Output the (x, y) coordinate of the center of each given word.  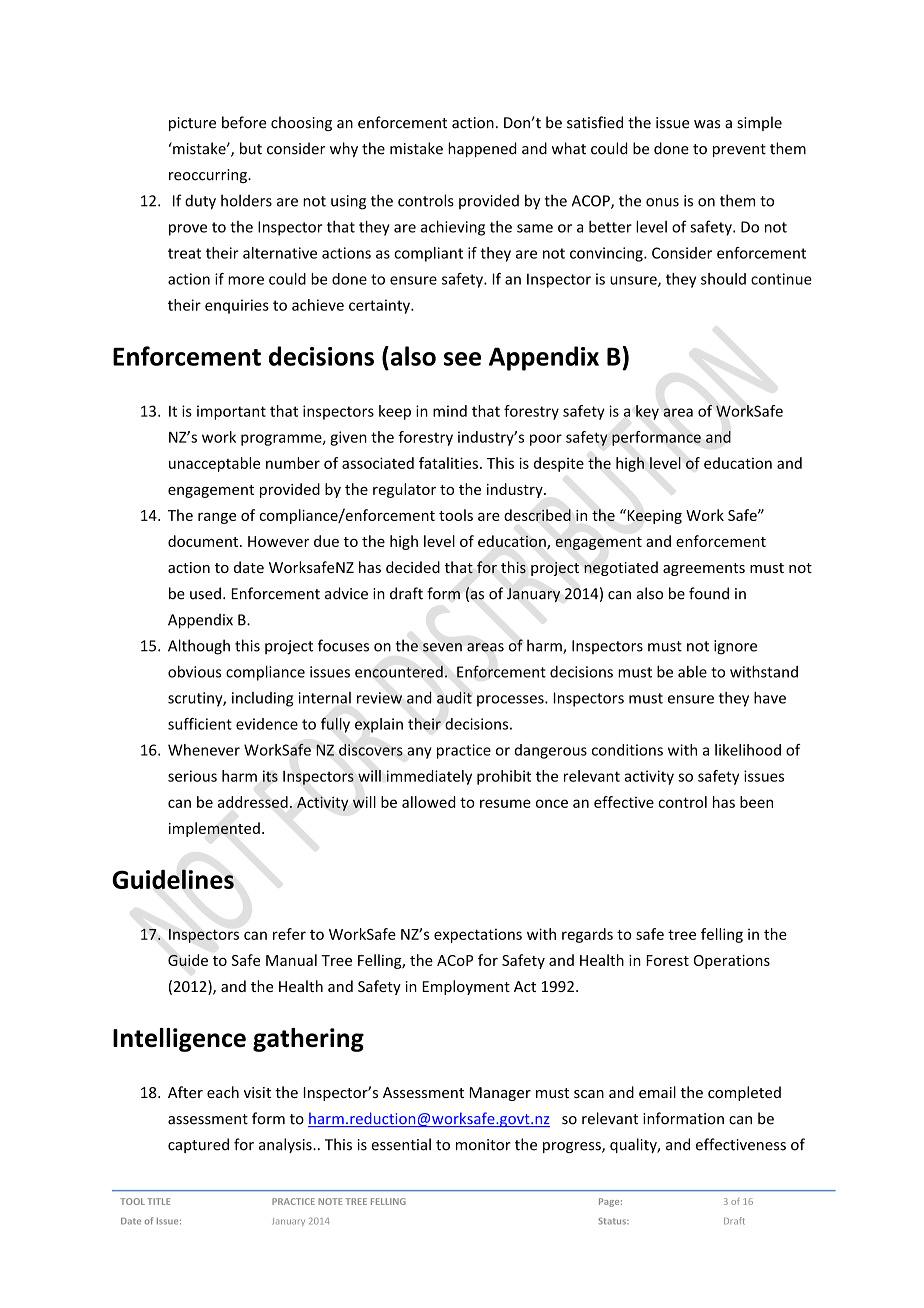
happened (482, 149)
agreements (704, 569)
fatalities (448, 463)
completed (744, 1093)
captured (198, 1145)
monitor (483, 1145)
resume (505, 803)
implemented (214, 829)
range (217, 518)
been (756, 802)
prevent (739, 150)
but (251, 148)
